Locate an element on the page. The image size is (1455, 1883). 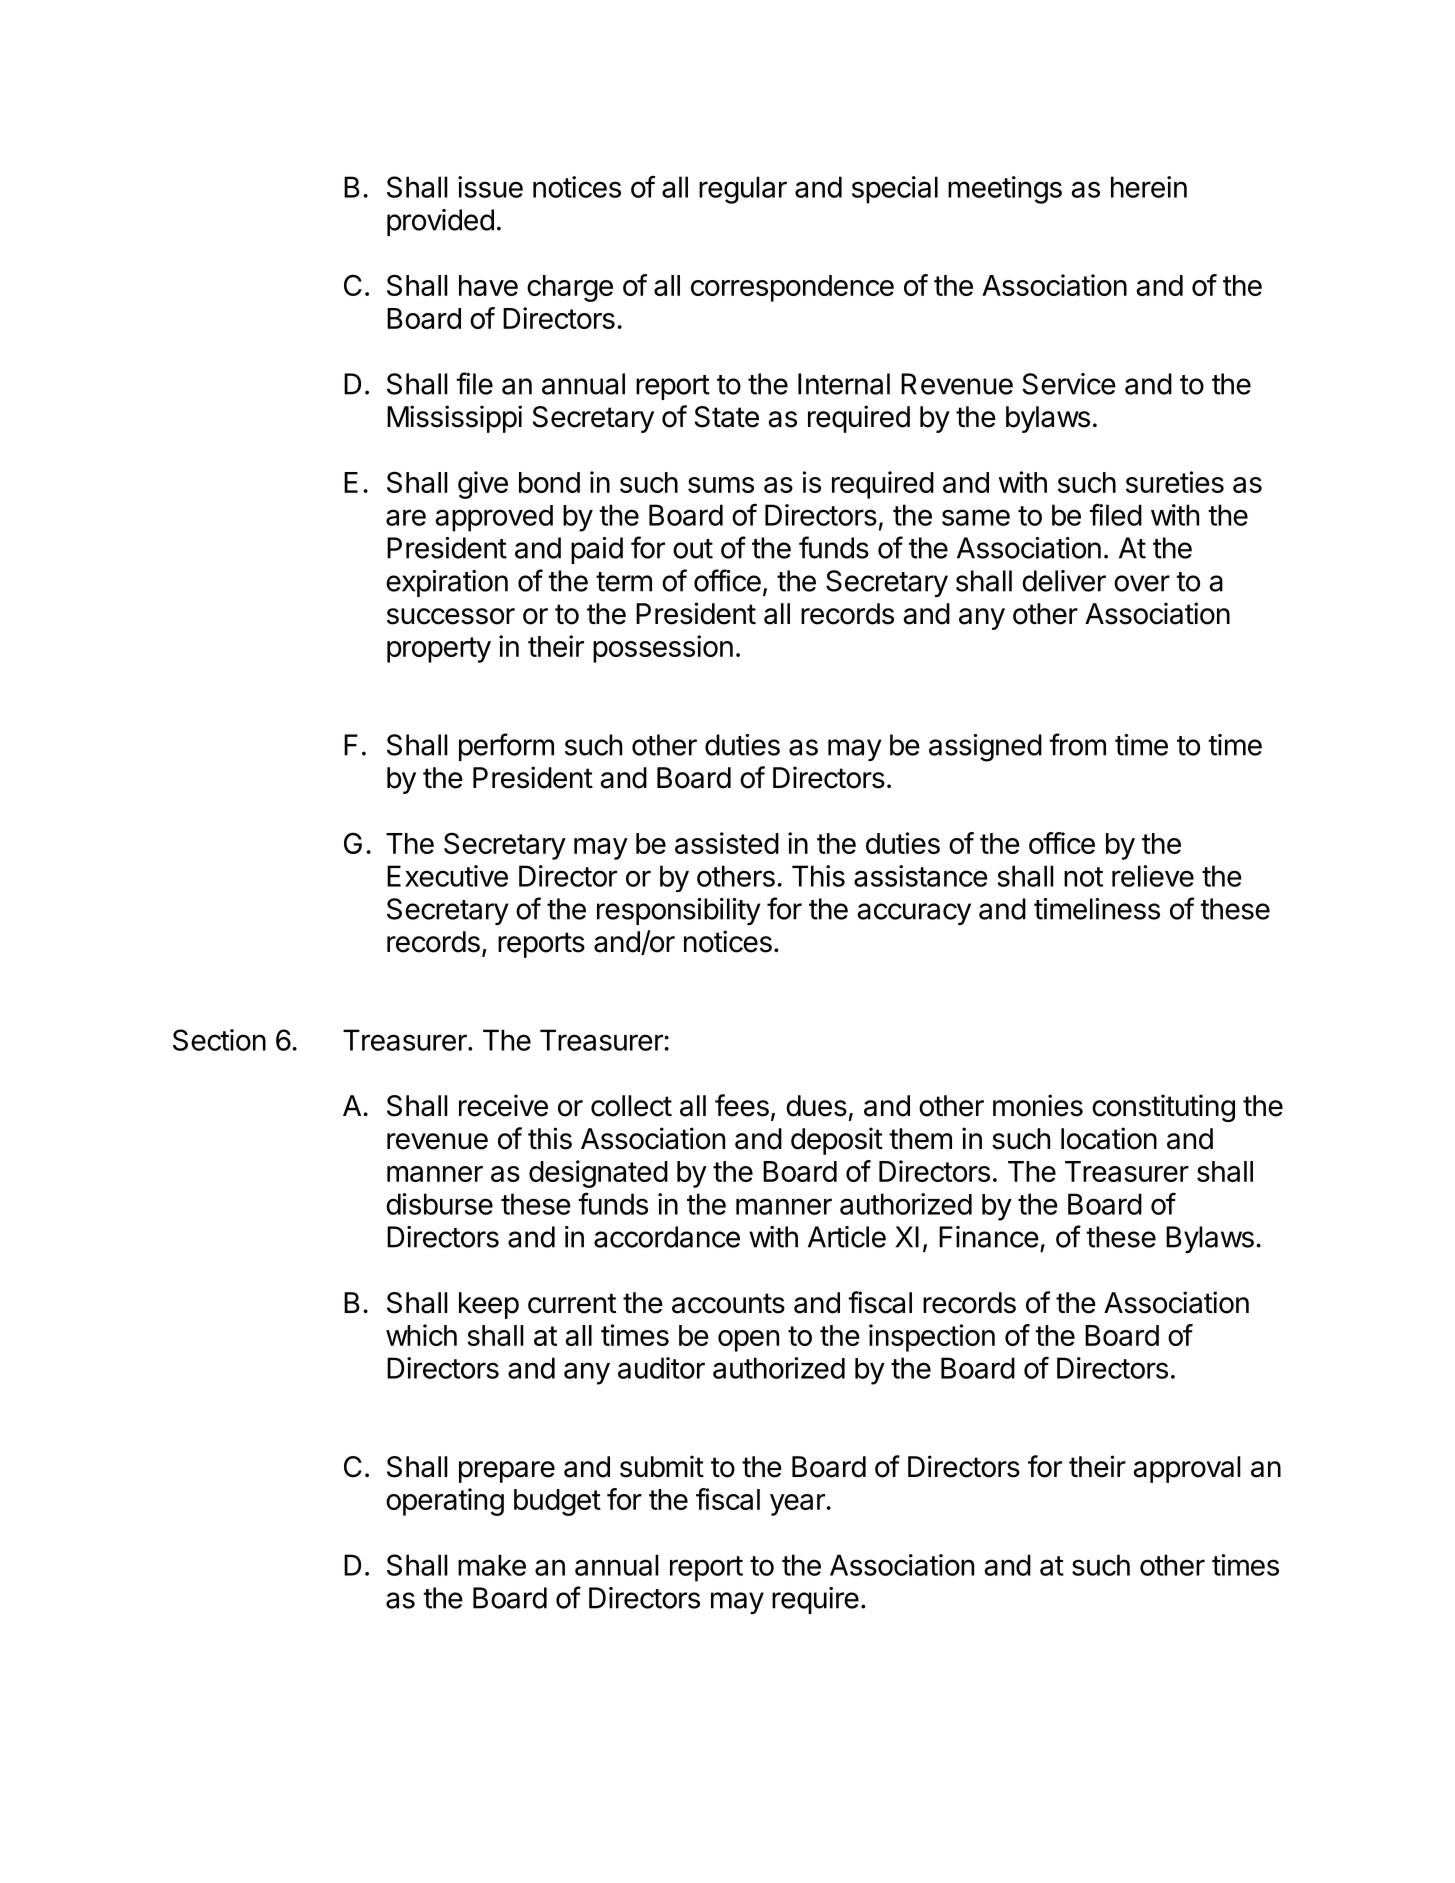
assisted is located at coordinates (727, 843).
